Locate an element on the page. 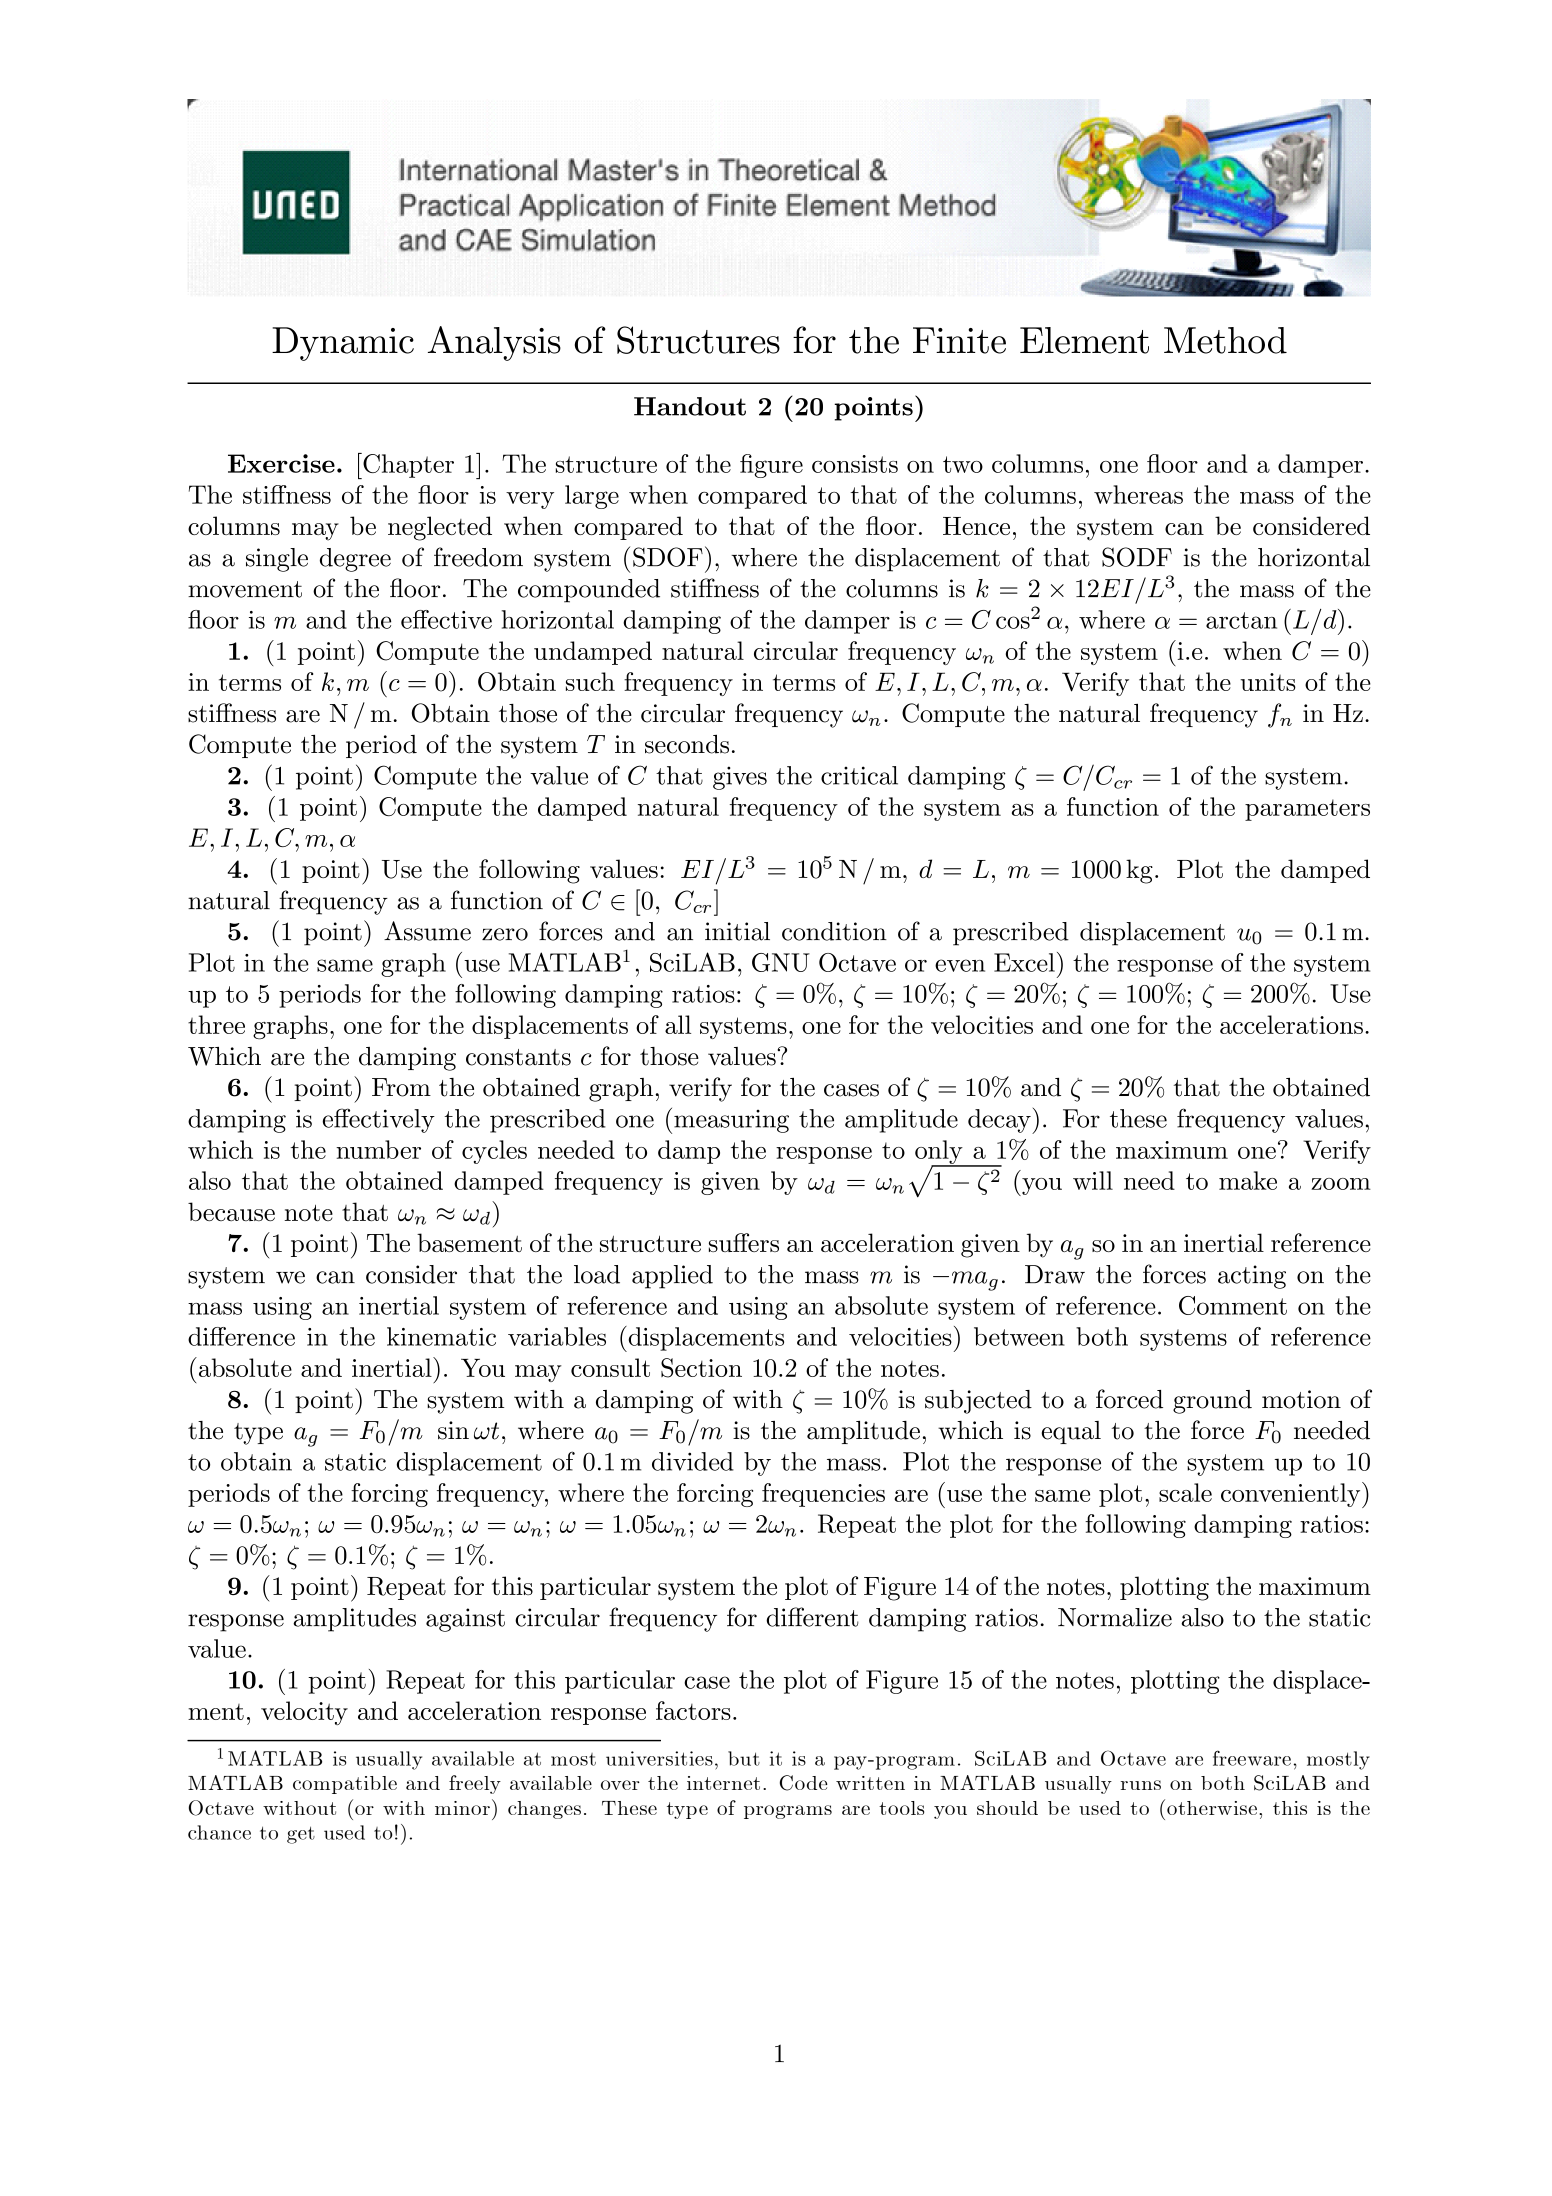 This document has height=2196, width=1552. measuring is located at coordinates (731, 1121).
